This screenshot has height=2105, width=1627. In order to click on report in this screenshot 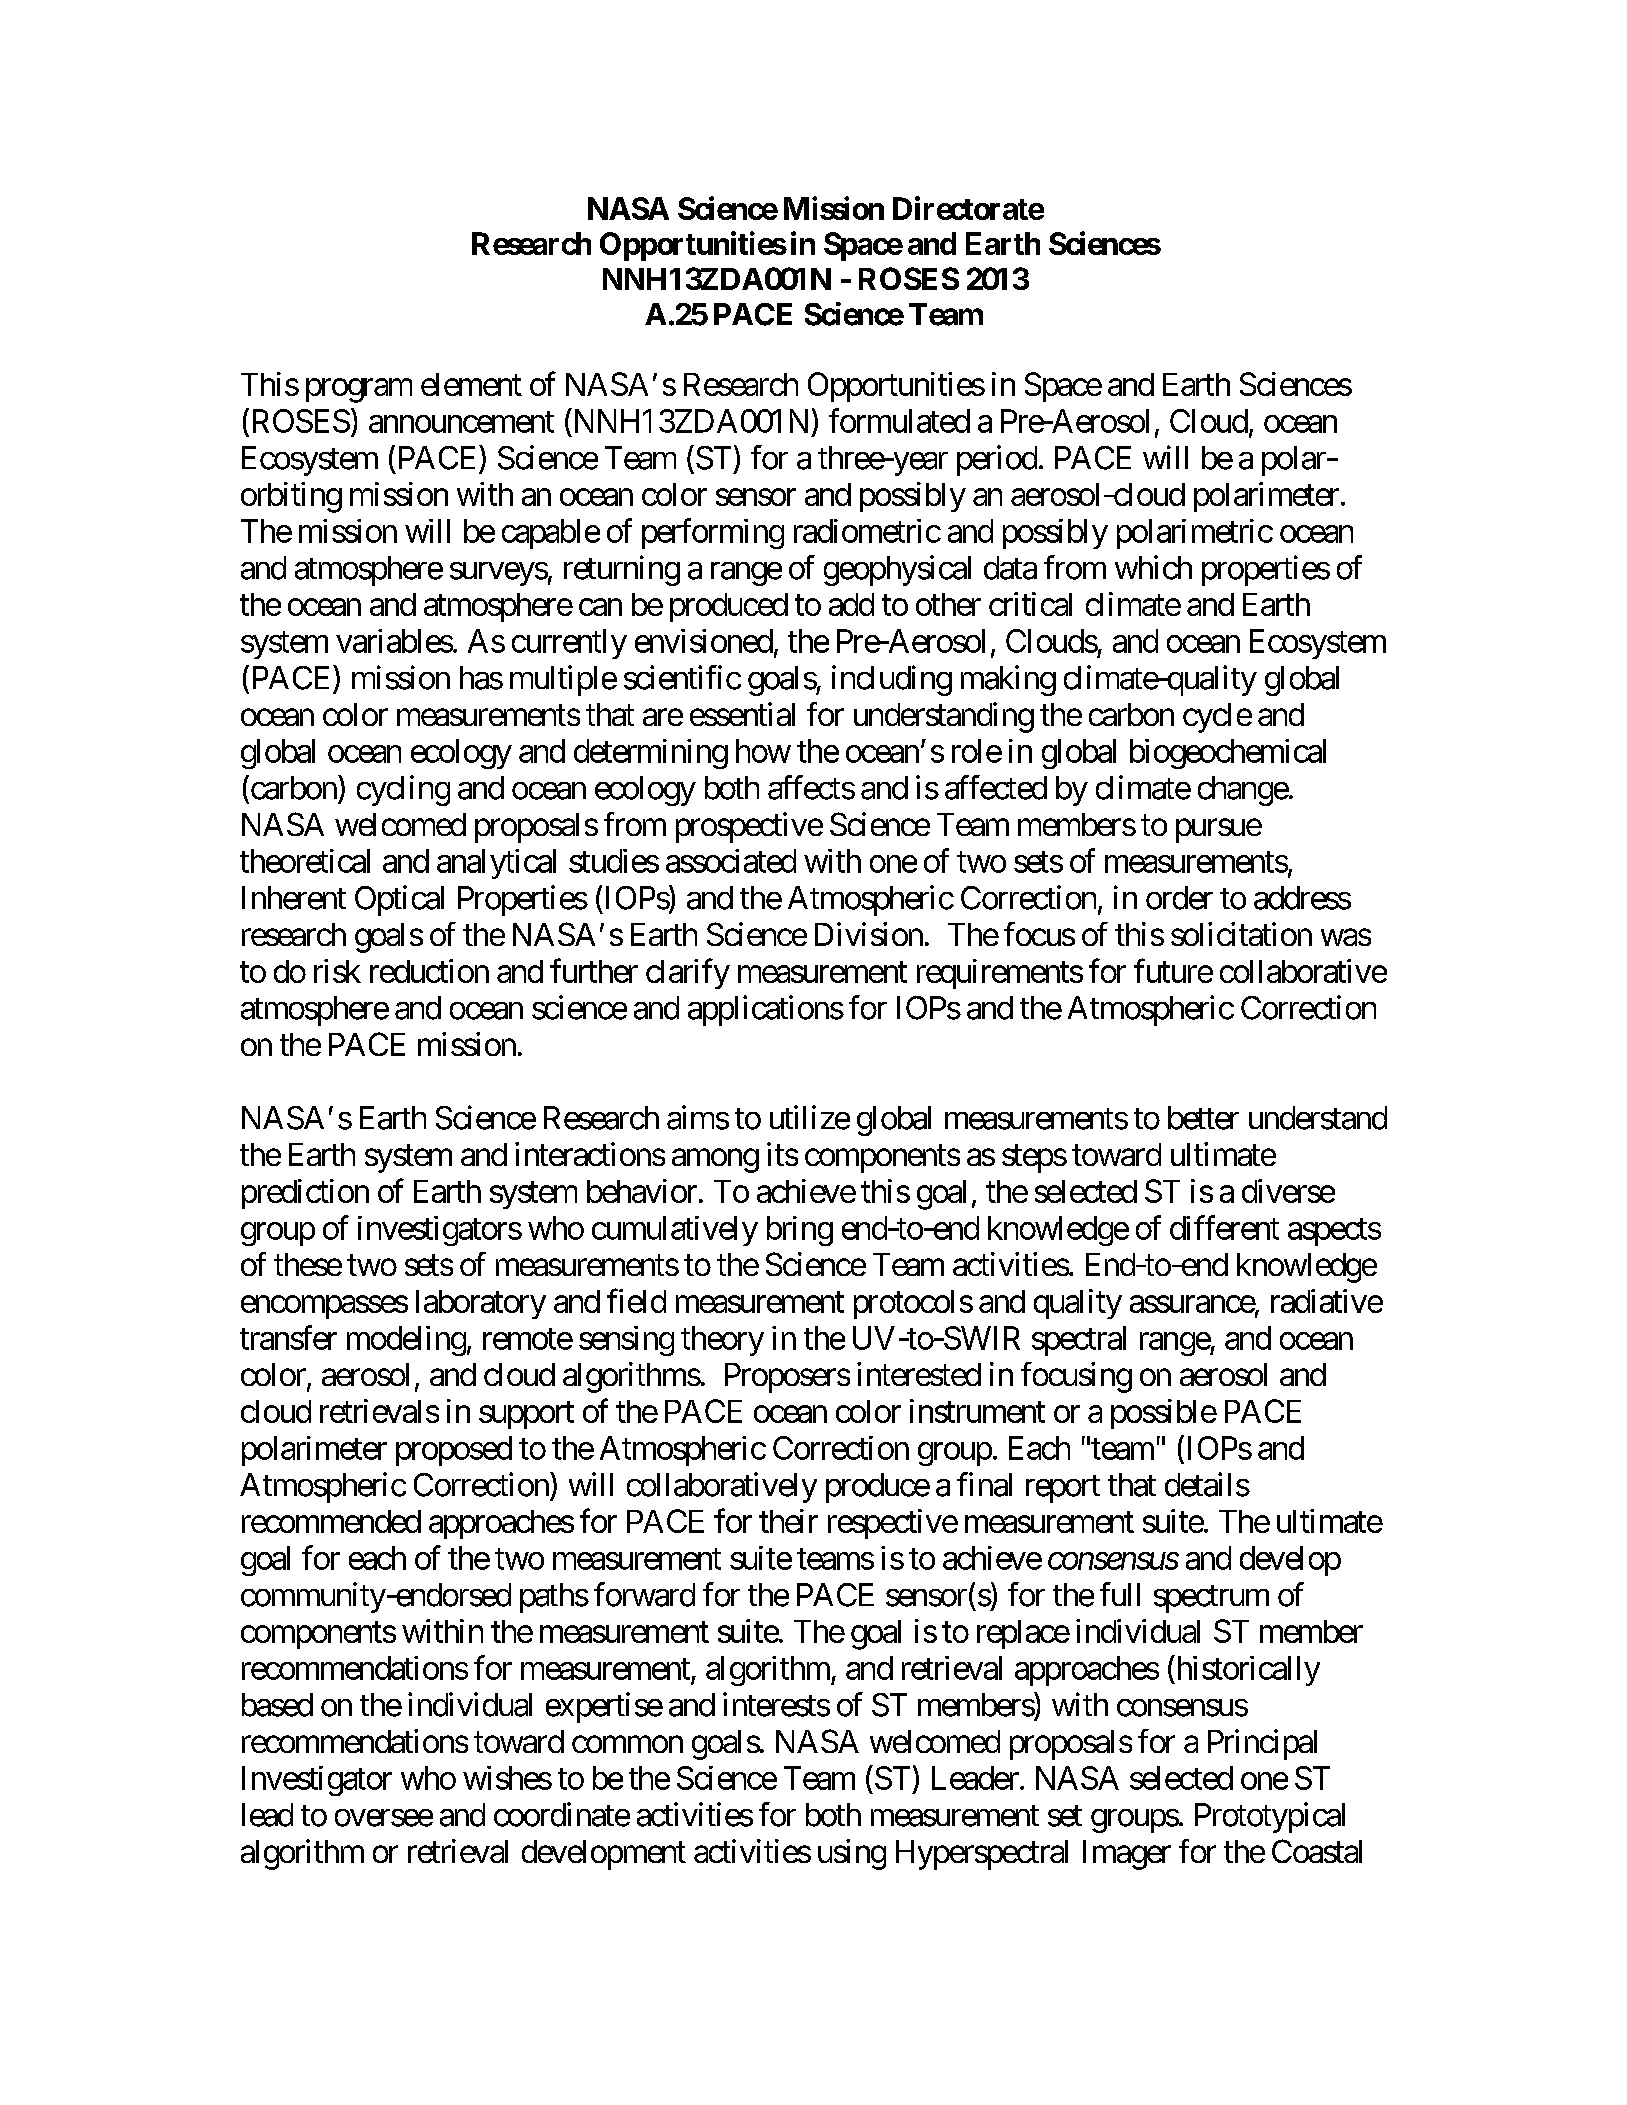, I will do `click(1063, 1489)`.
